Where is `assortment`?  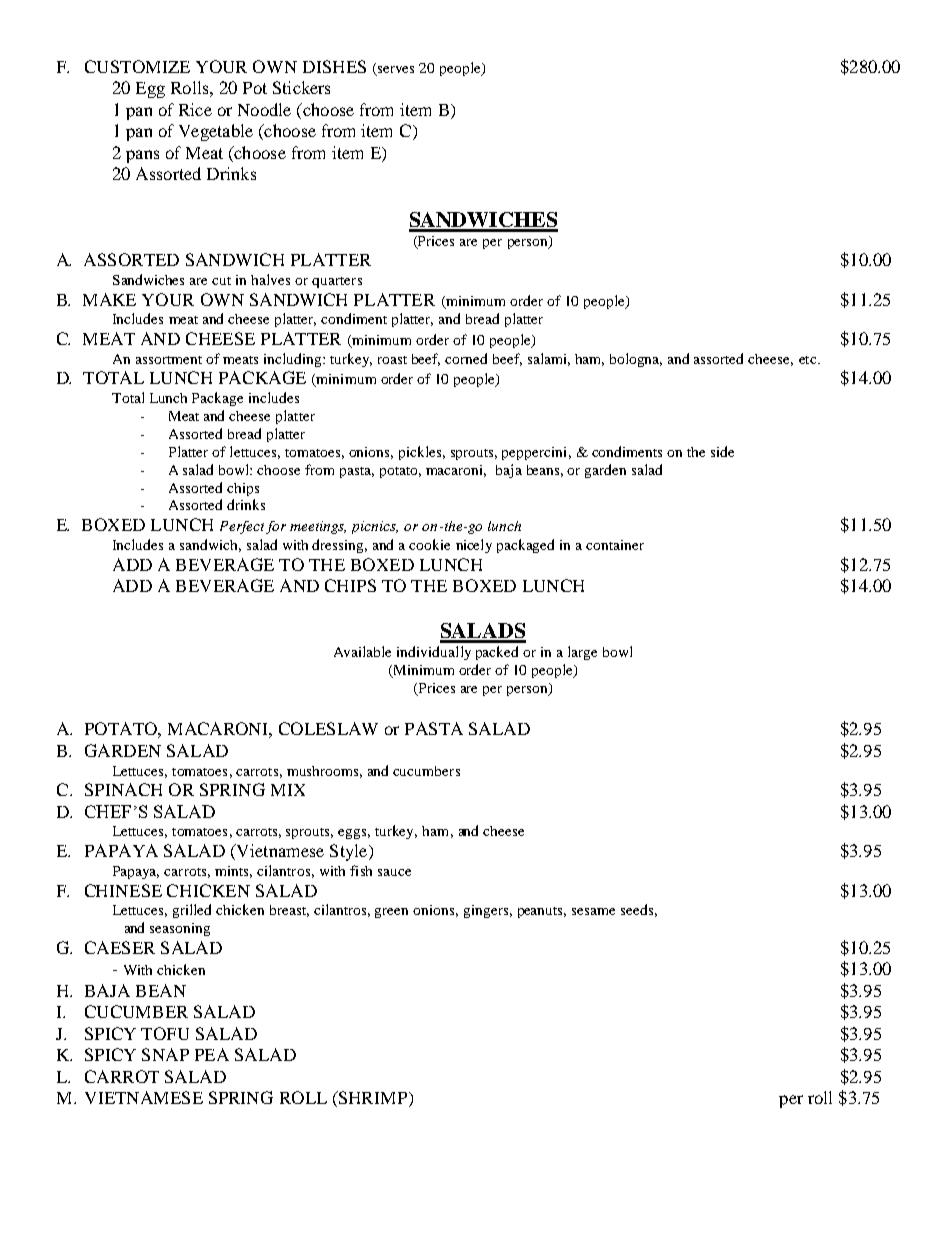 assortment is located at coordinates (169, 360).
